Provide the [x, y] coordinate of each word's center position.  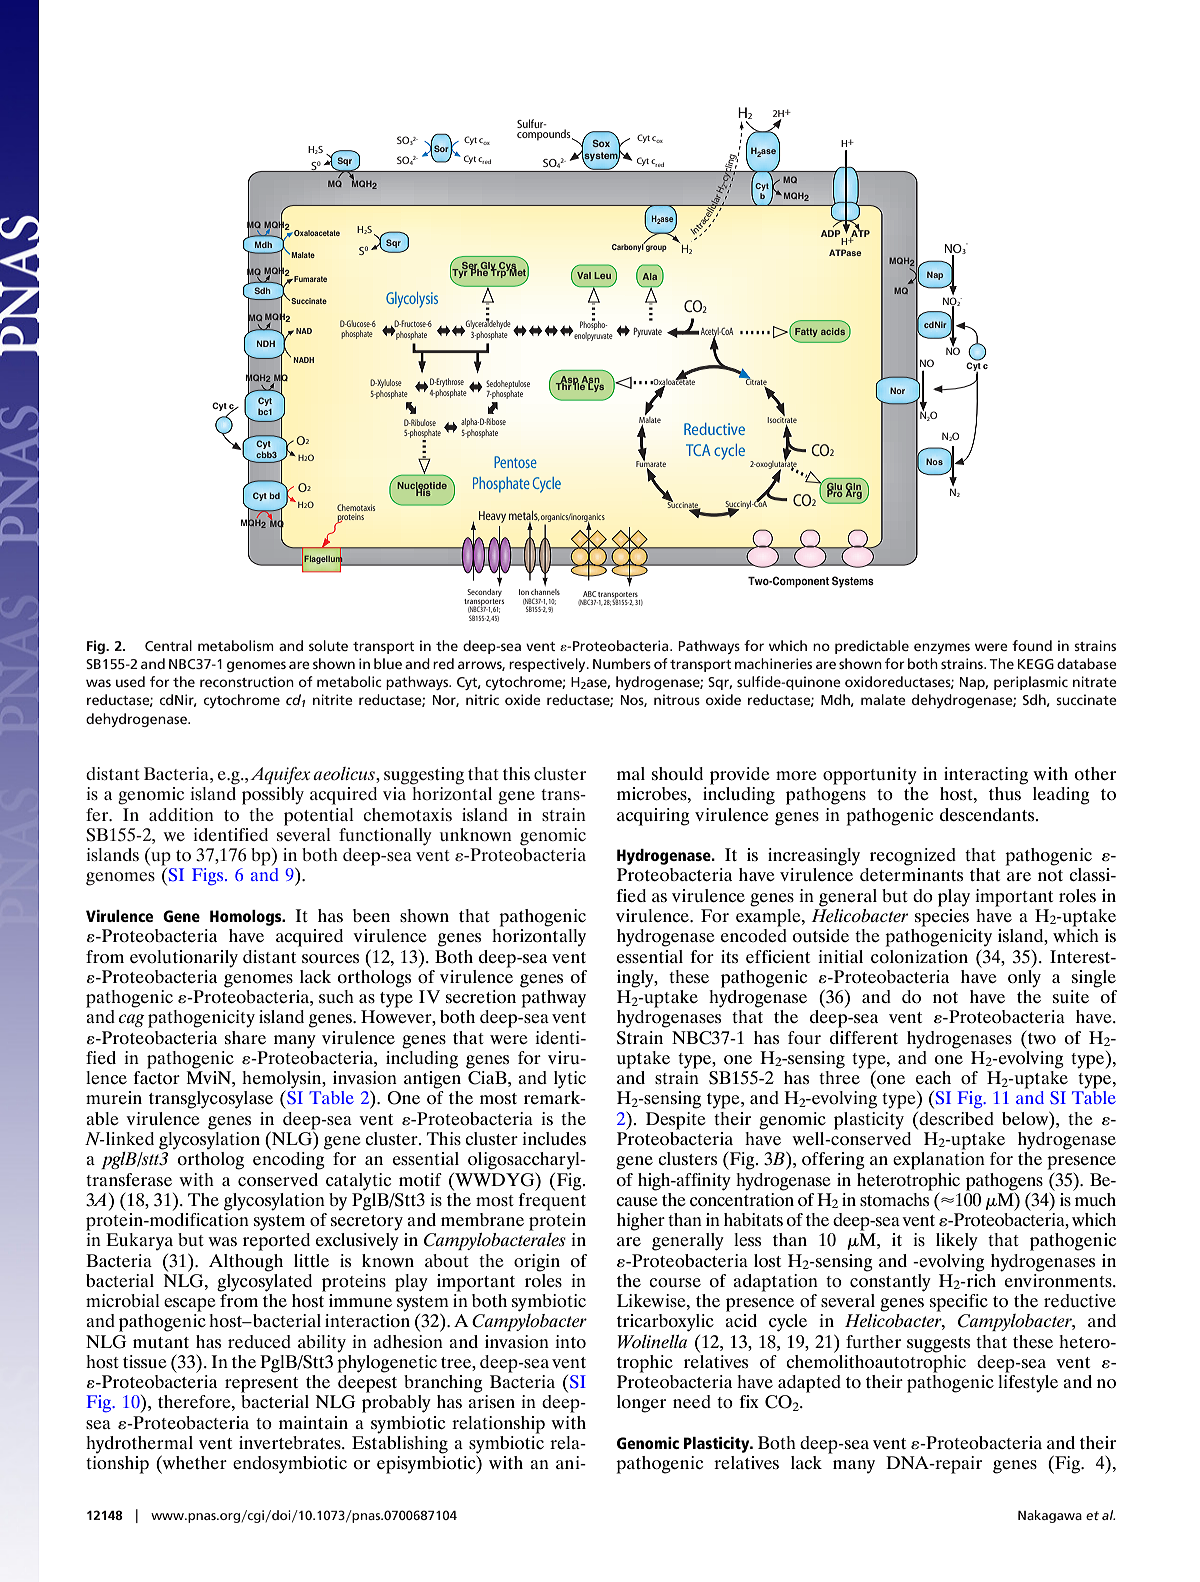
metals [524, 517]
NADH [304, 360]
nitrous [677, 699]
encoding [289, 1161]
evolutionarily [184, 959]
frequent [552, 1200]
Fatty [805, 334]
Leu [602, 275]
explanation [939, 1161]
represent [261, 1385]
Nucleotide [422, 487]
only [1024, 977]
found [1032, 645]
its [729, 956]
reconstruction [247, 681]
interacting [986, 776]
